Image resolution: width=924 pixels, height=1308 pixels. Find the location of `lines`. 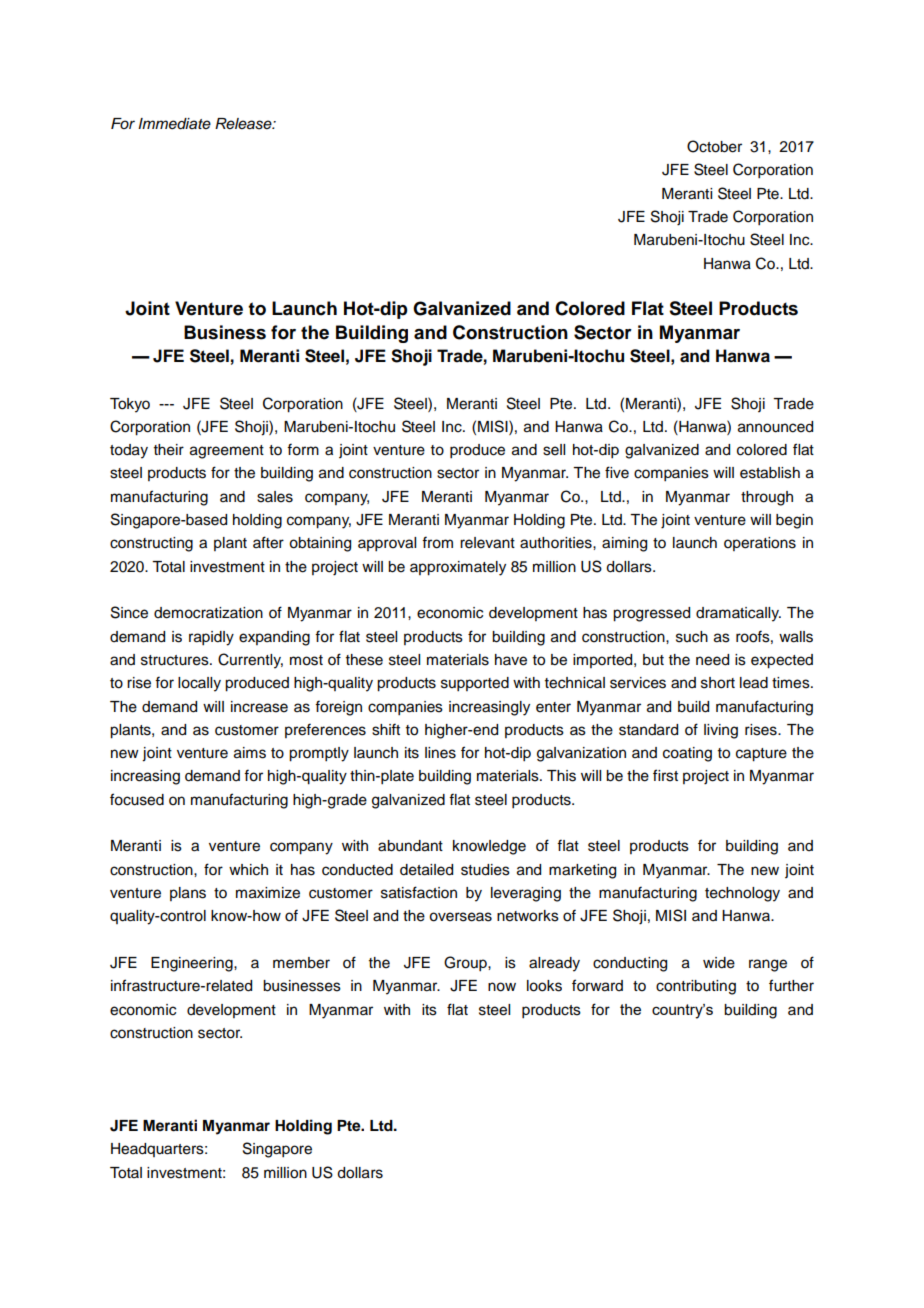

lines is located at coordinates (440, 753).
